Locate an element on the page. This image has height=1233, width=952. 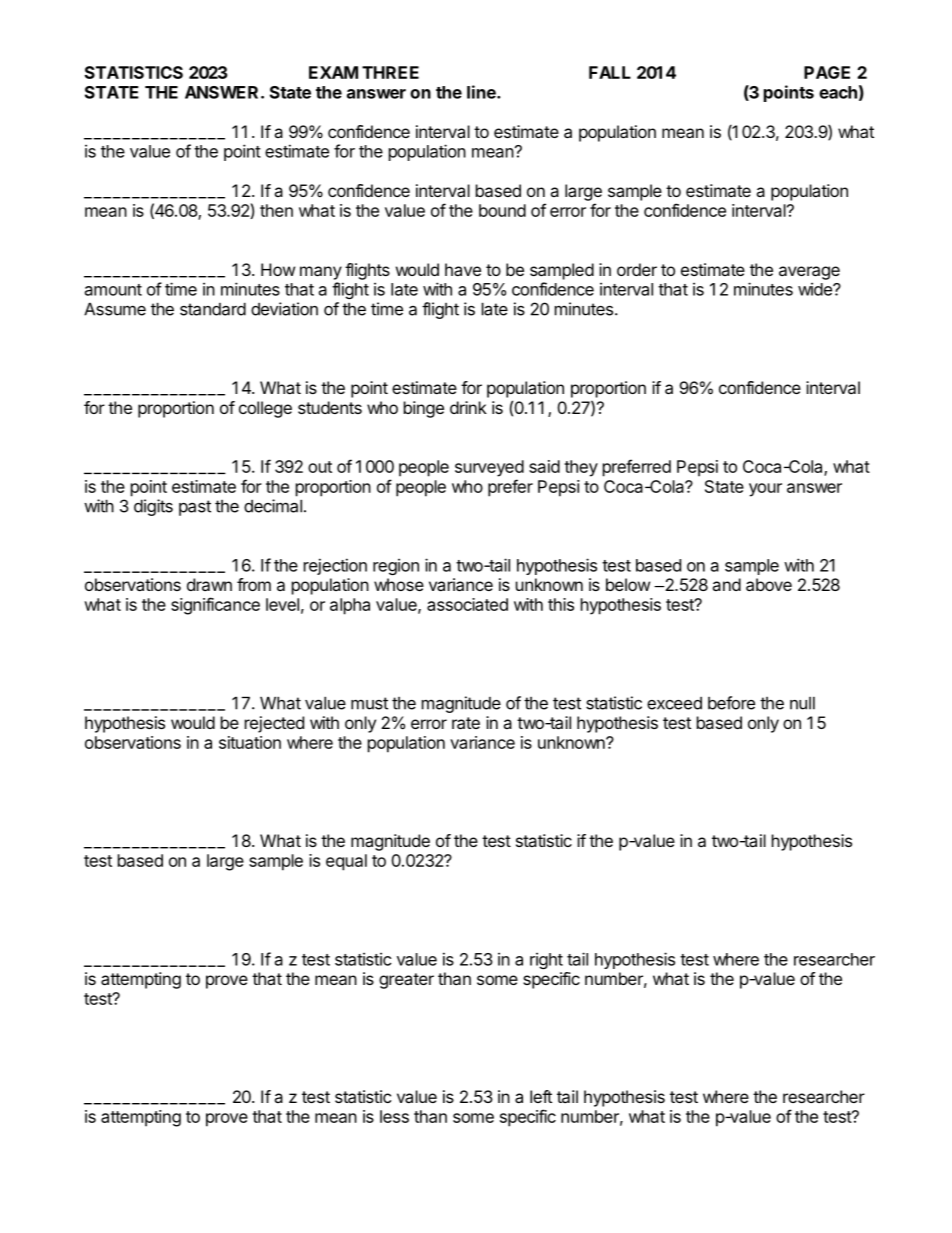
associated is located at coordinates (467, 604).
